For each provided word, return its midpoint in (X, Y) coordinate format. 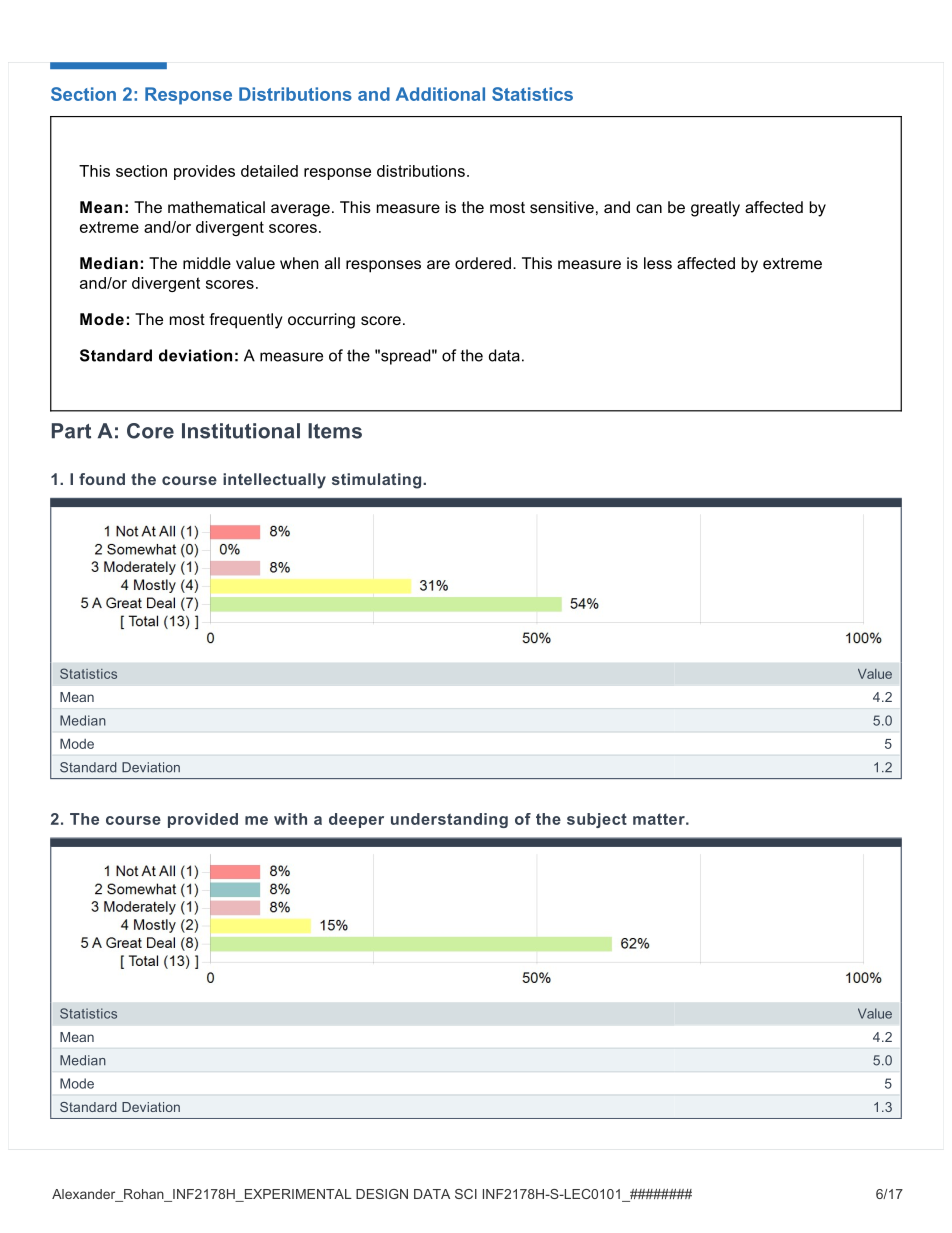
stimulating (378, 481)
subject (597, 820)
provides (204, 172)
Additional (440, 94)
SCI (466, 1194)
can (649, 208)
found (102, 479)
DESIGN (382, 1194)
